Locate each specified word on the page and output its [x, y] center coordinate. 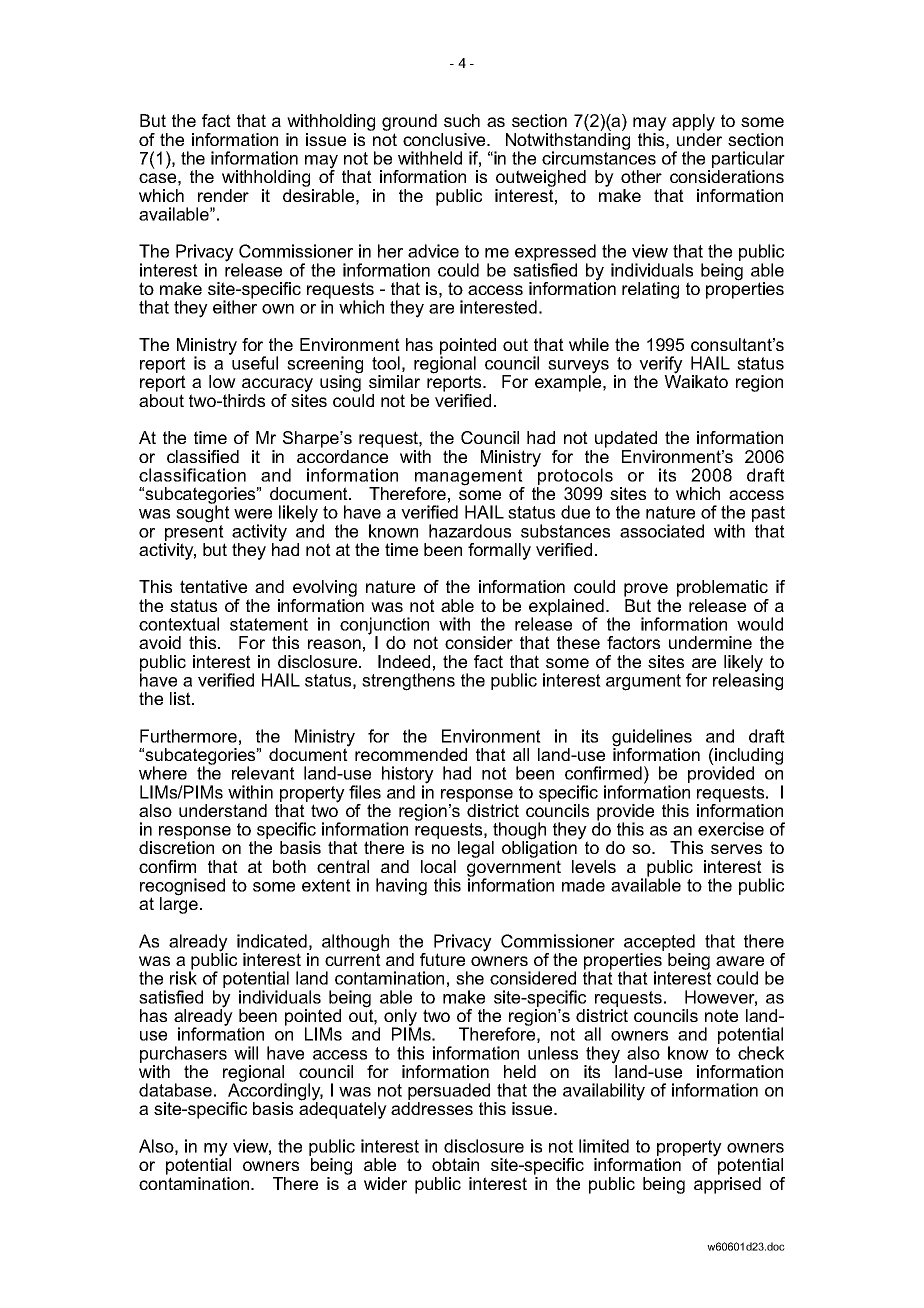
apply [693, 124]
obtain [455, 1164]
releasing [748, 681]
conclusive [445, 139]
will [246, 1053]
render [223, 195]
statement [269, 624]
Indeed [404, 661]
